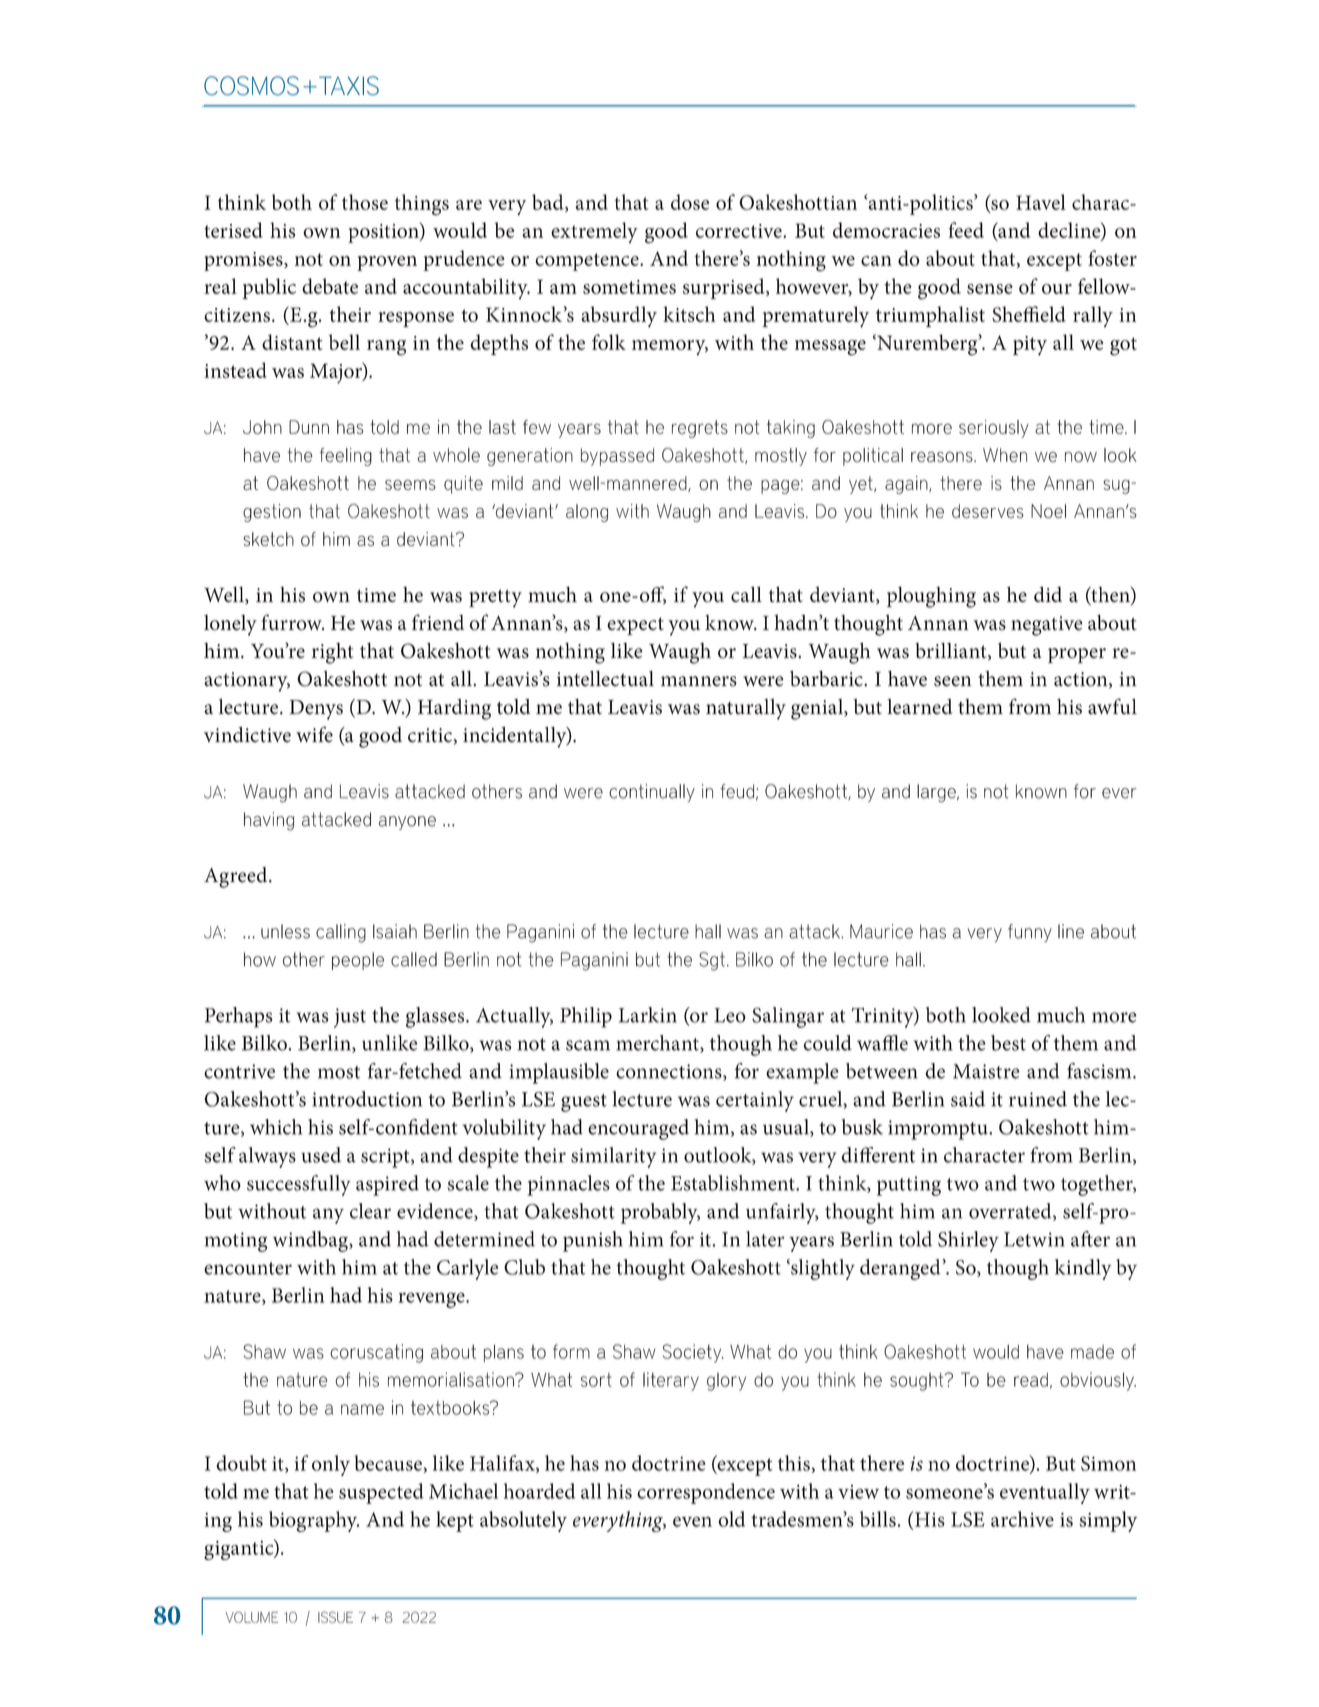  I want to click on expect, so click(635, 626).
